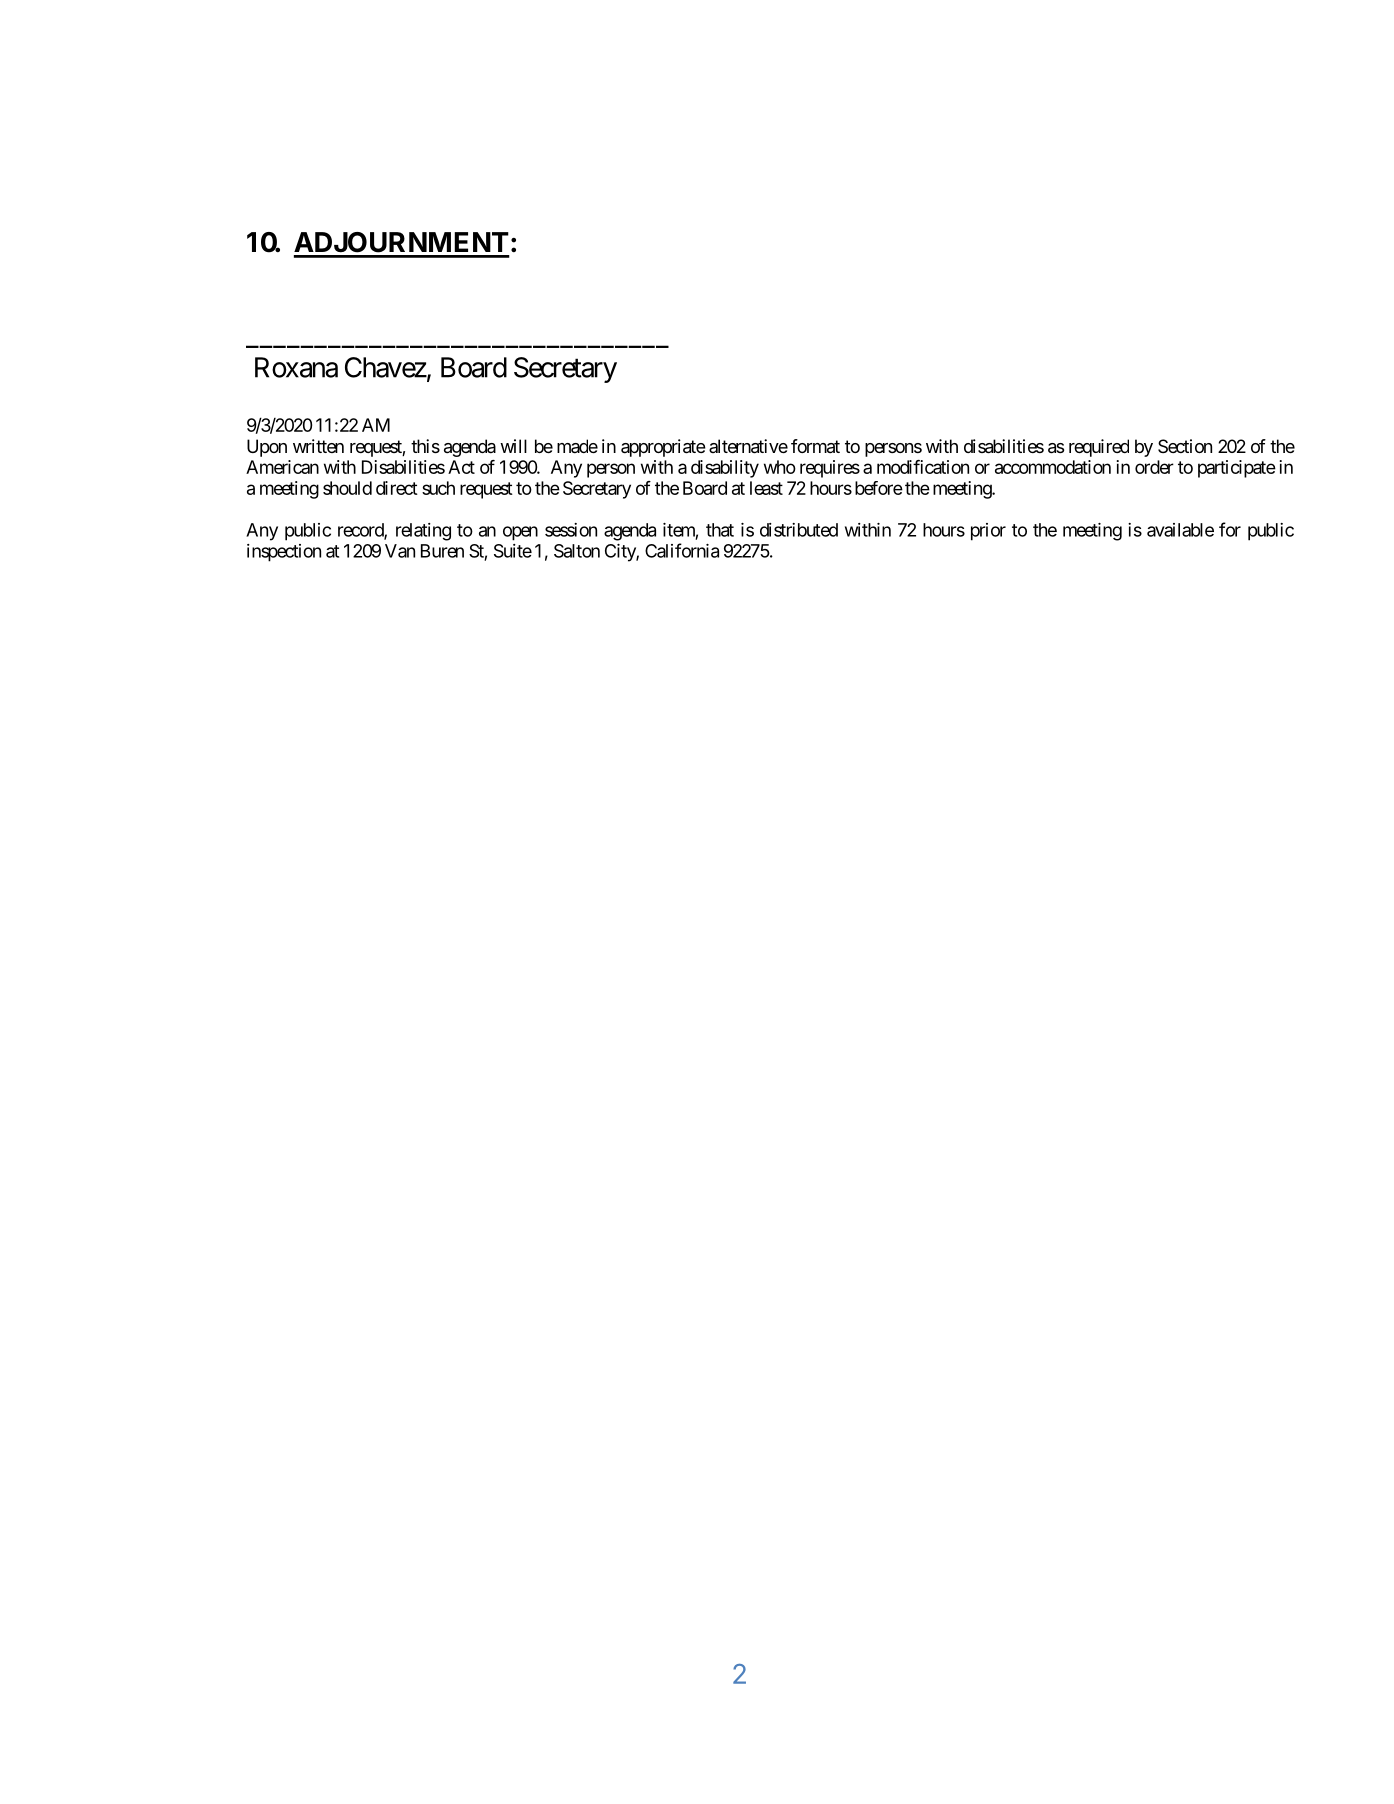  I want to click on format, so click(815, 446).
